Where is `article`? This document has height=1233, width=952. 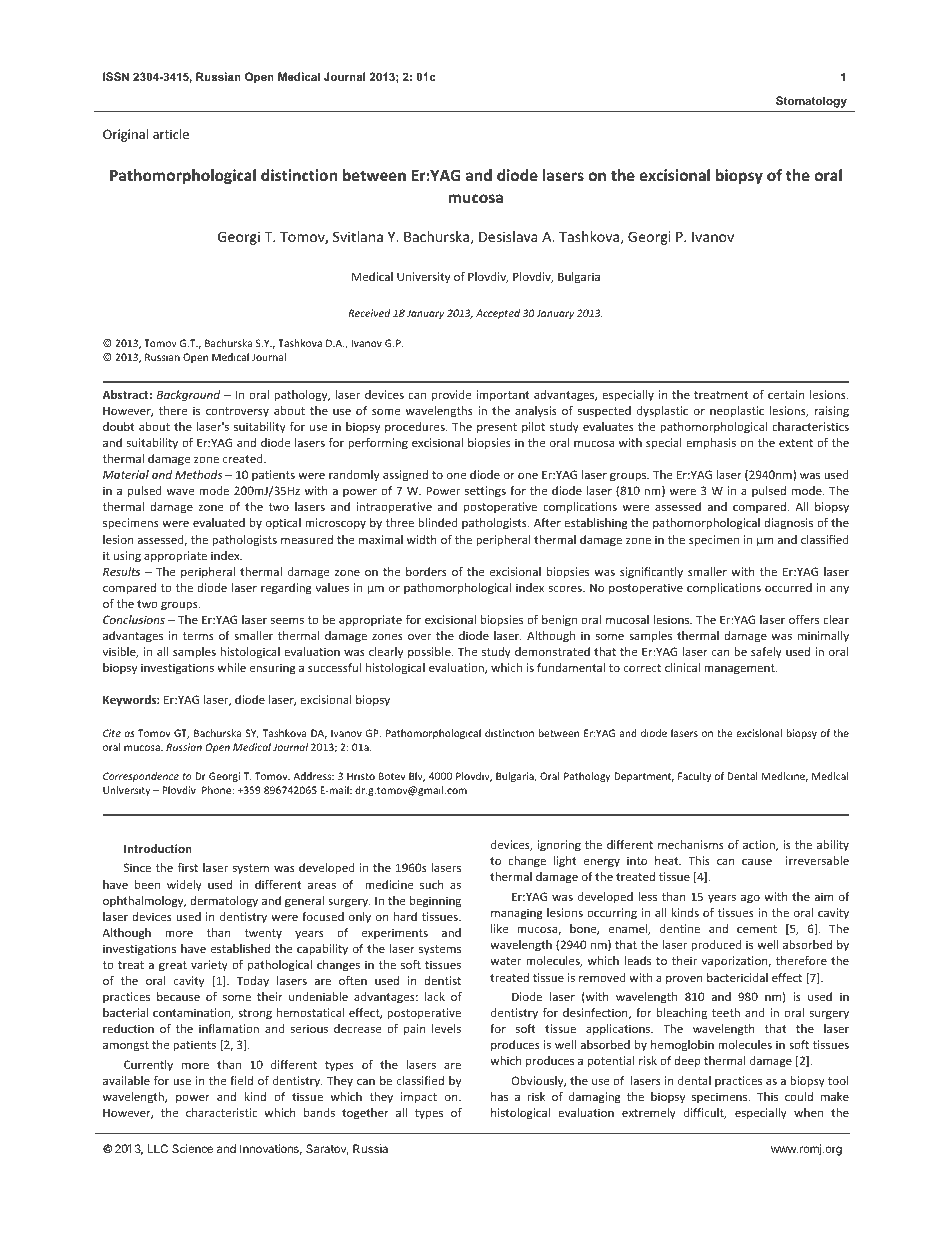 article is located at coordinates (171, 134).
